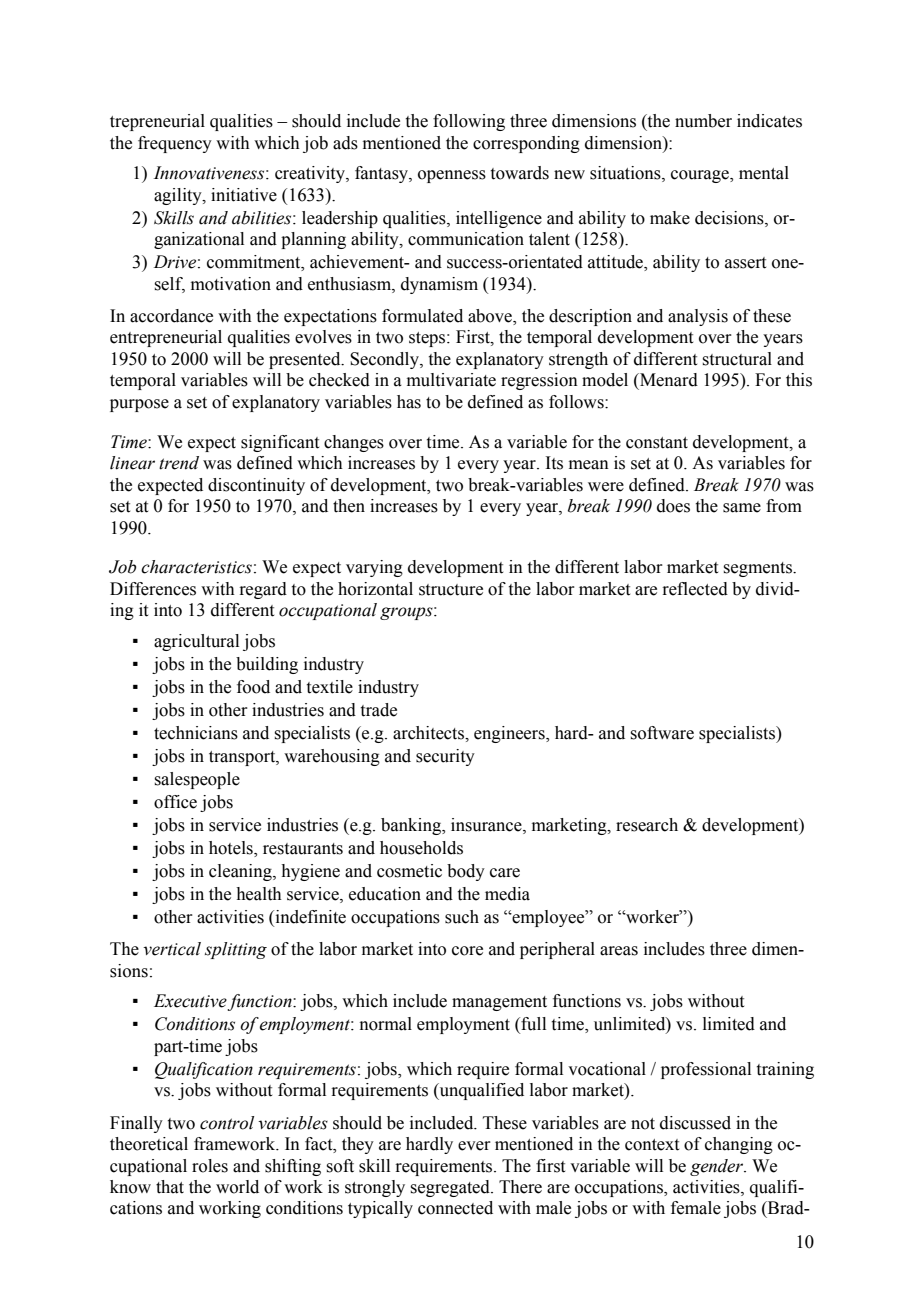 The width and height of the screenshot is (924, 1308). I want to click on purpose, so click(139, 405).
